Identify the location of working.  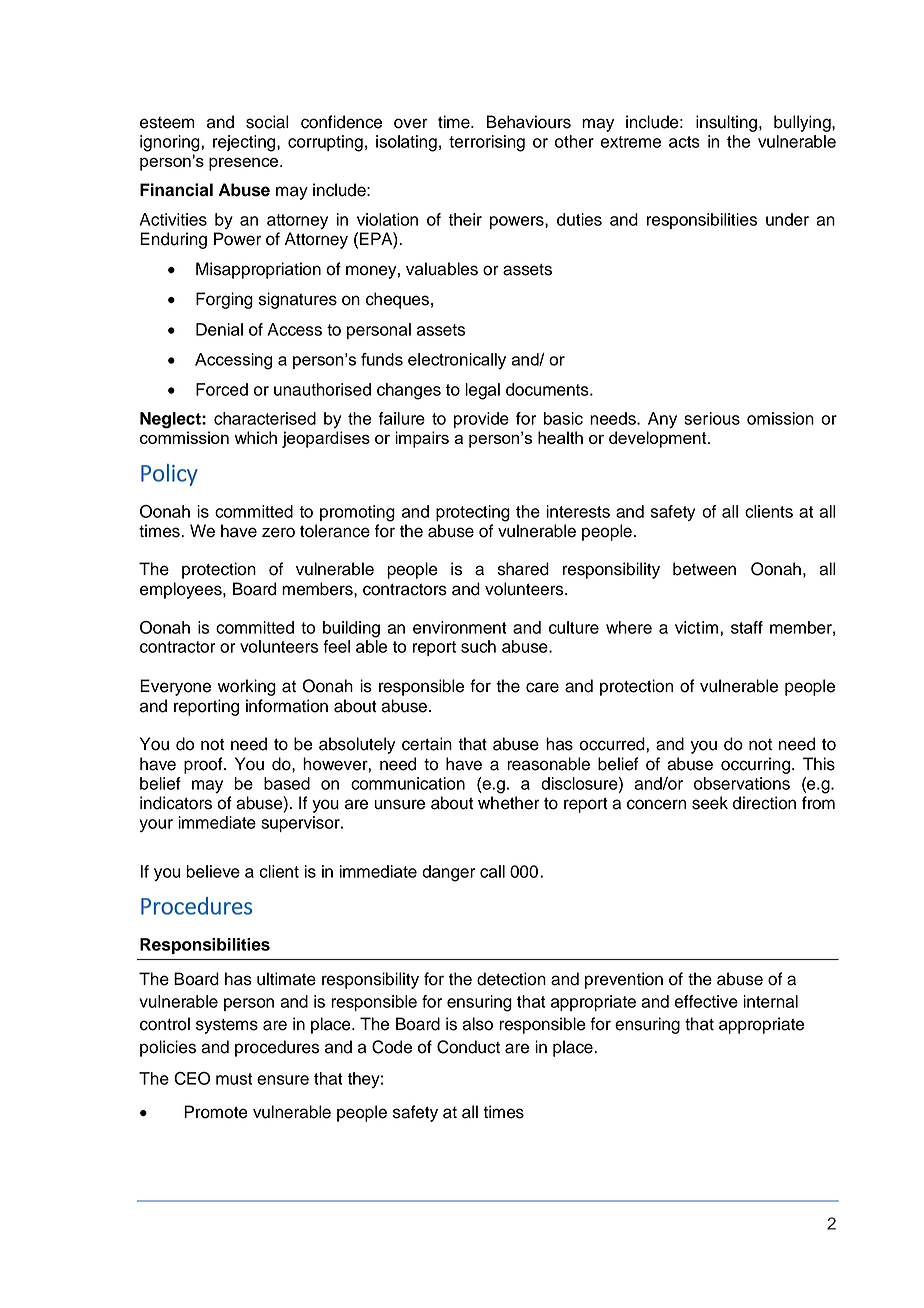
(247, 687).
